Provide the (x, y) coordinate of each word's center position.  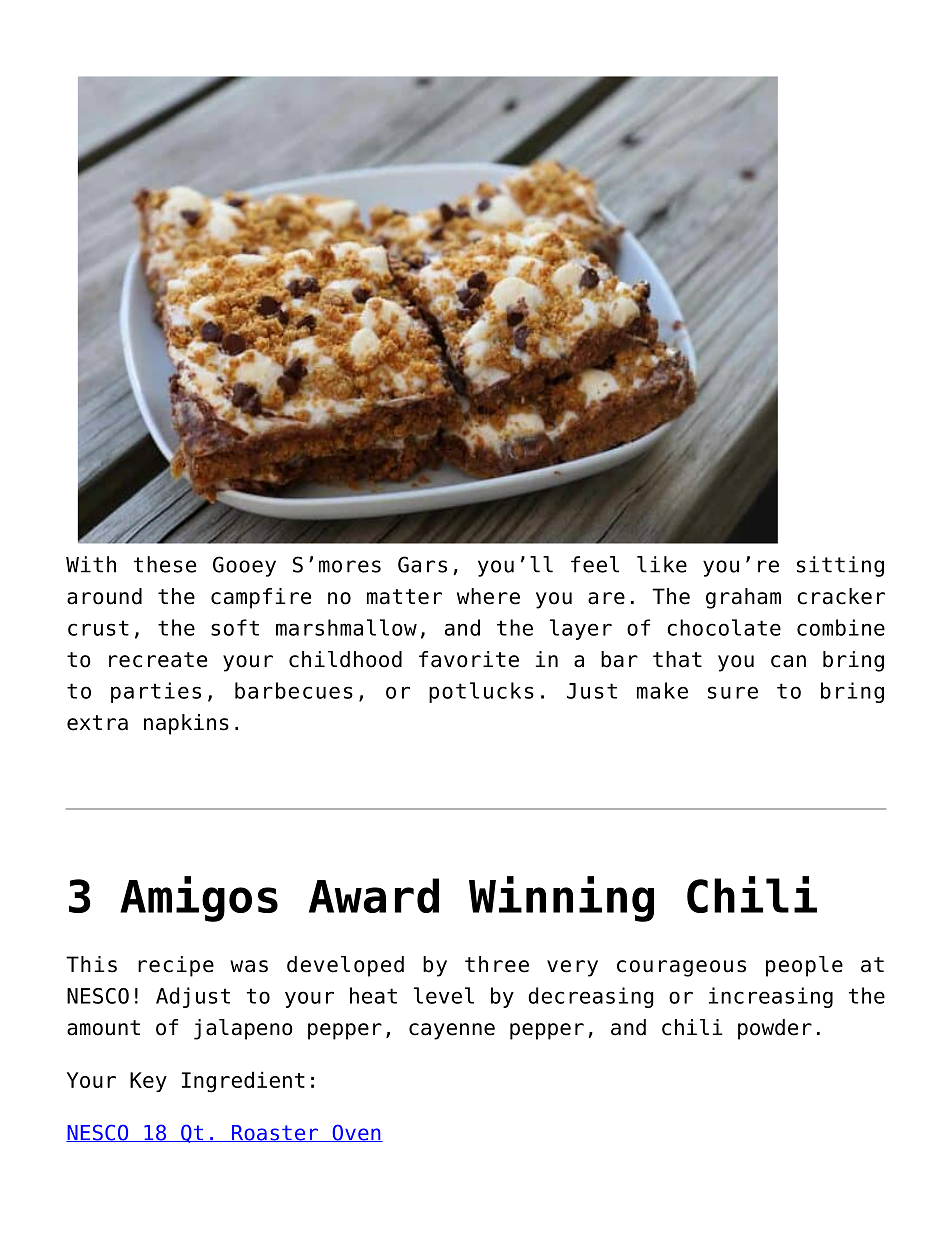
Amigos (199, 899)
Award (374, 895)
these (165, 564)
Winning (561, 899)
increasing (771, 997)
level (444, 995)
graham (743, 598)
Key (148, 1082)
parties (156, 692)
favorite (469, 659)
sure (733, 692)
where (488, 596)
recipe (176, 966)
